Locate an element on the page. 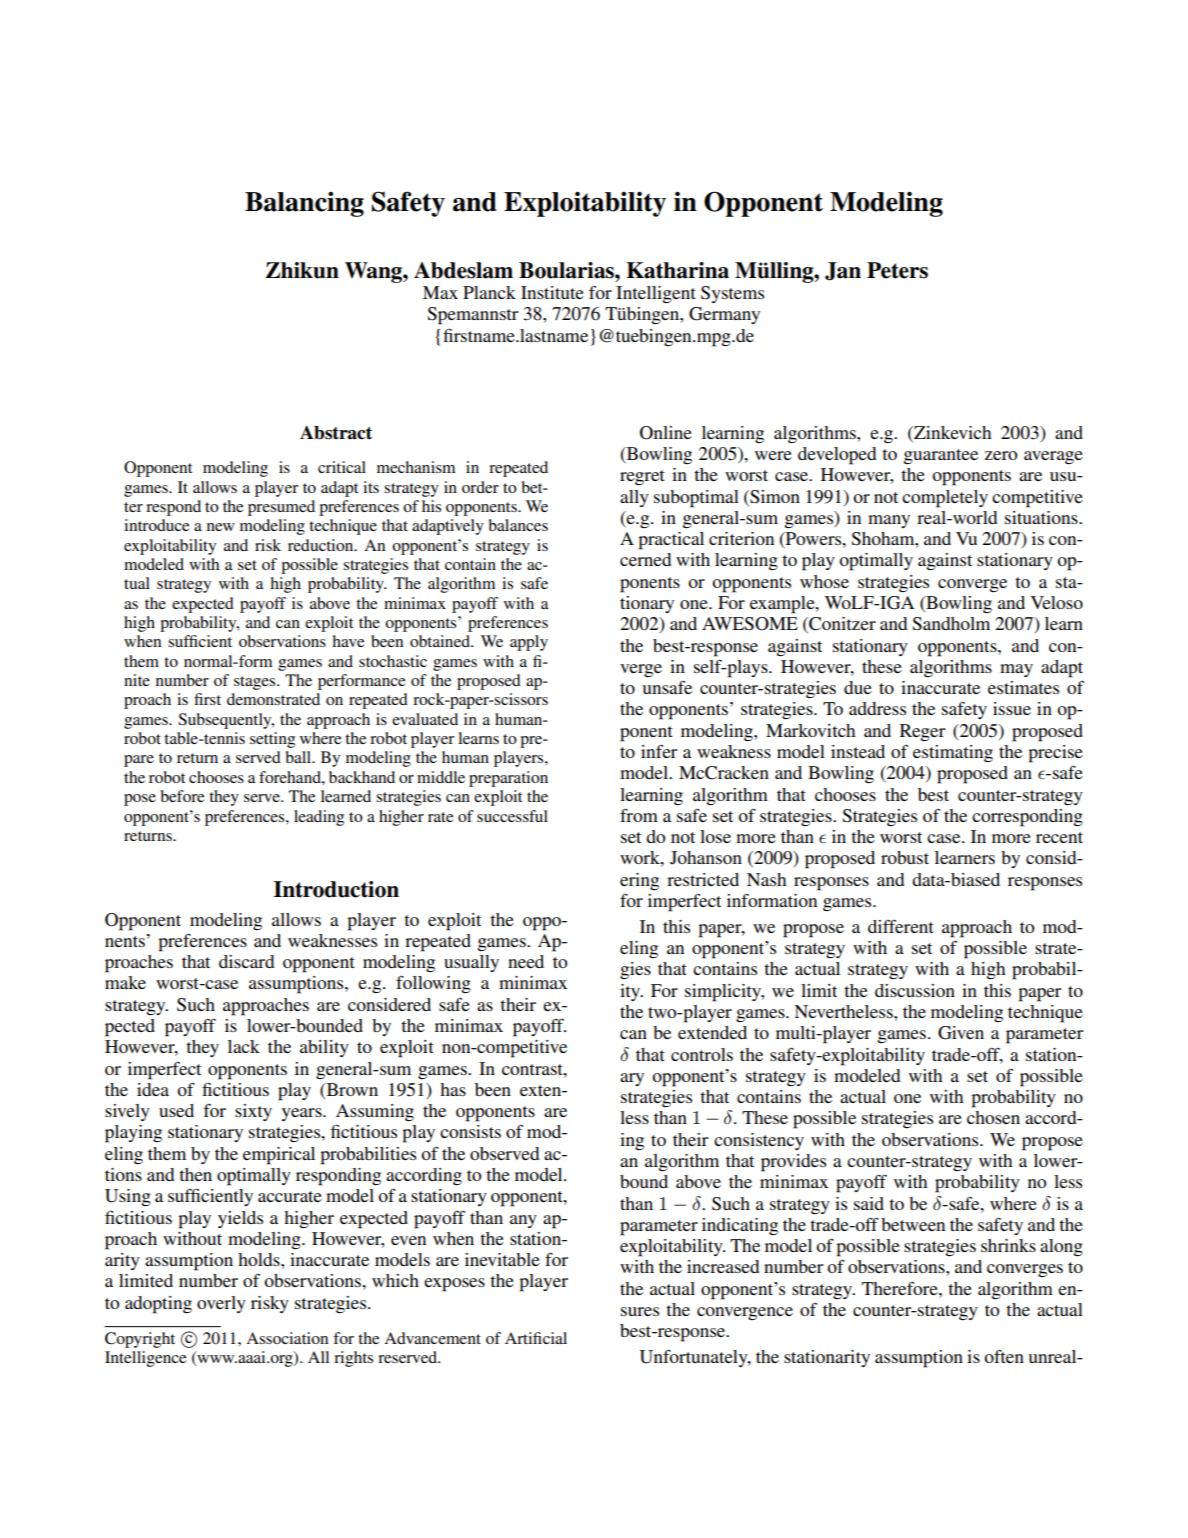  need is located at coordinates (526, 961).
